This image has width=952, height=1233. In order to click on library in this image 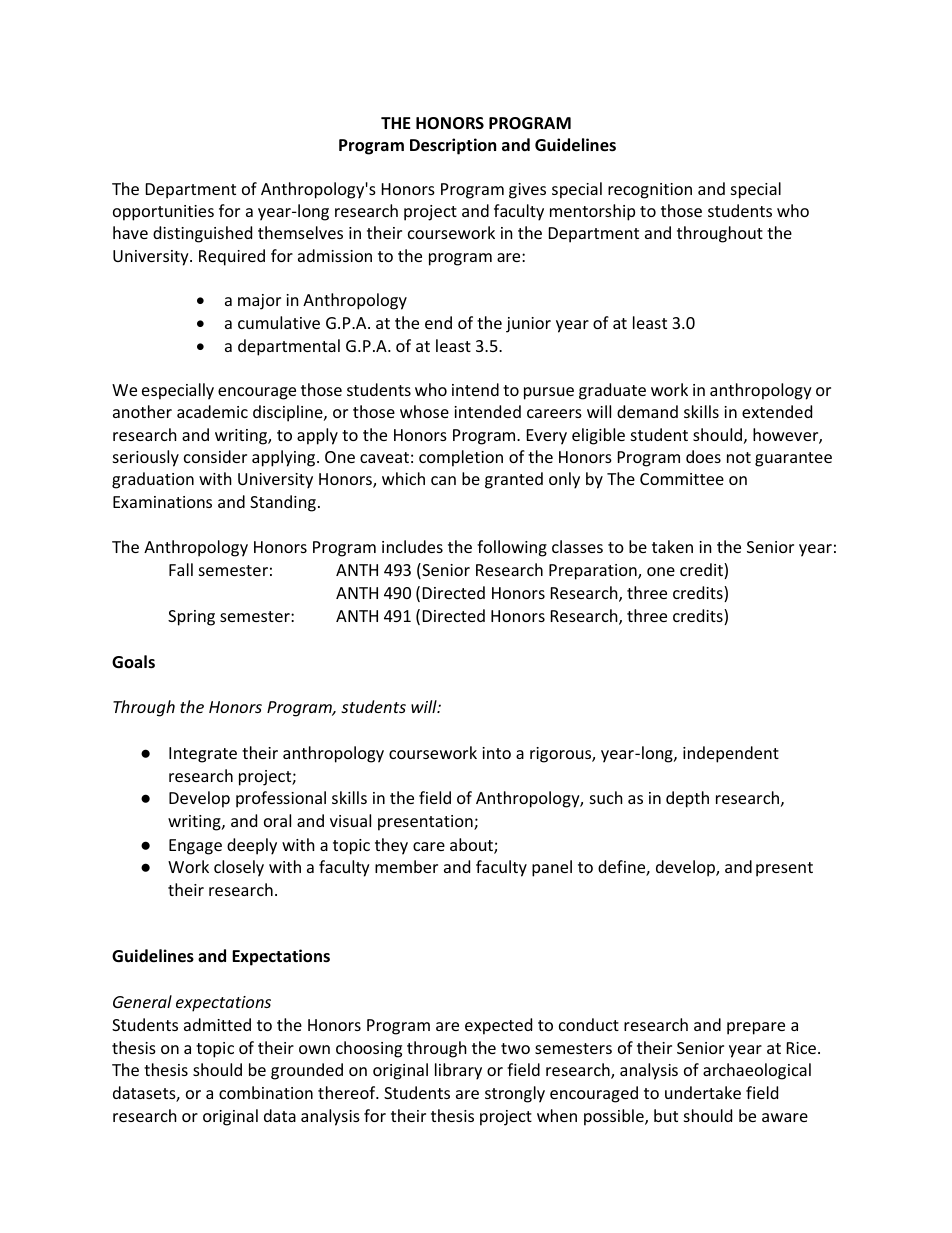, I will do `click(458, 1071)`.
